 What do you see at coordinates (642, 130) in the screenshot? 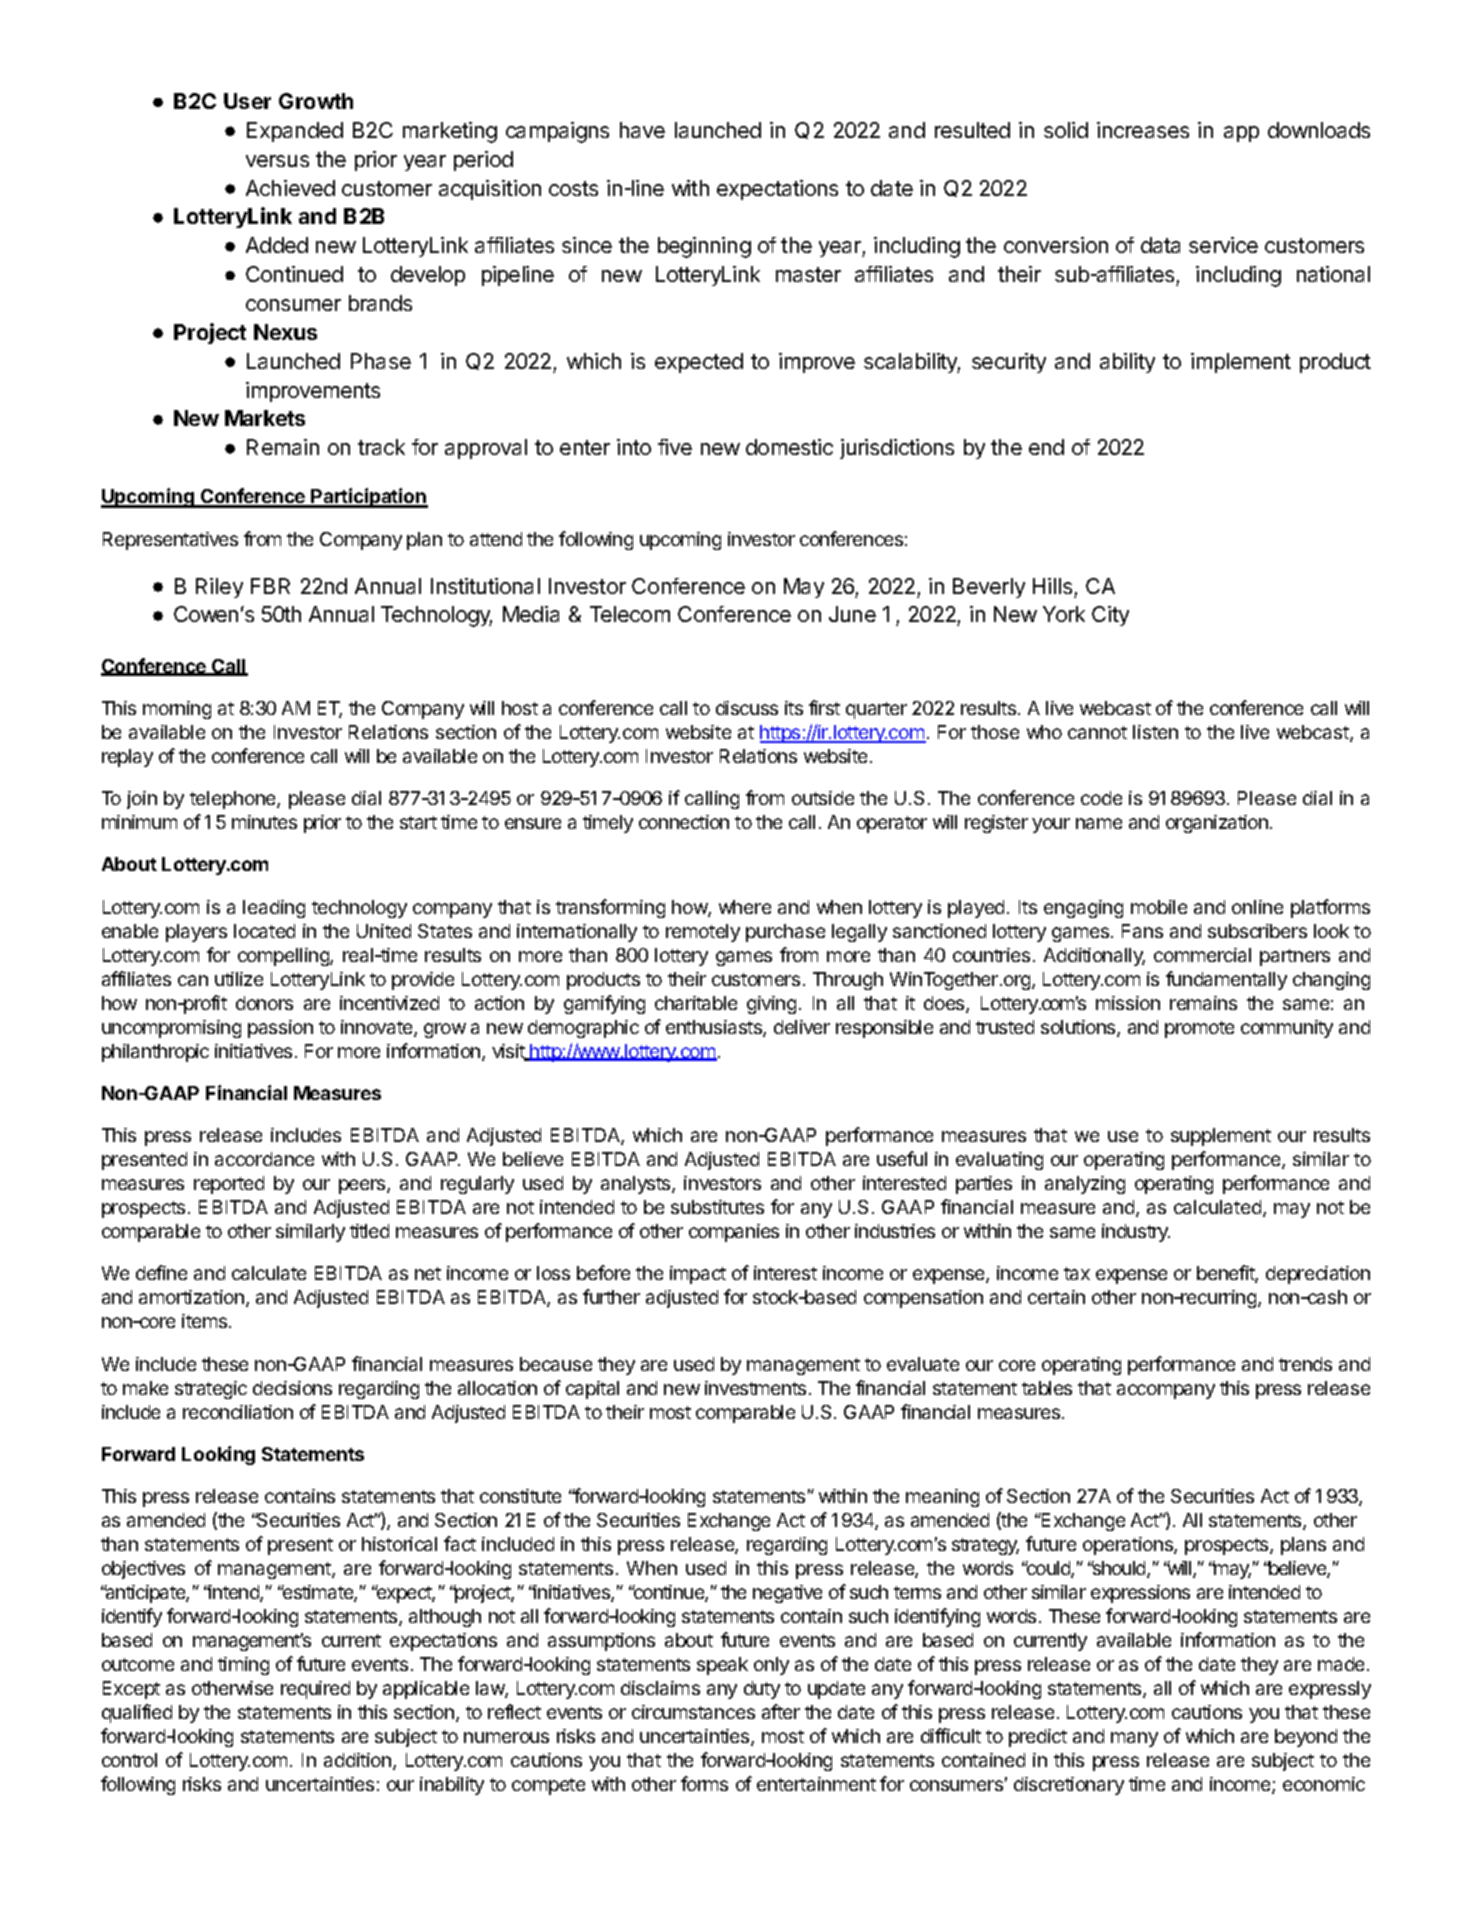
I see `have` at bounding box center [642, 130].
